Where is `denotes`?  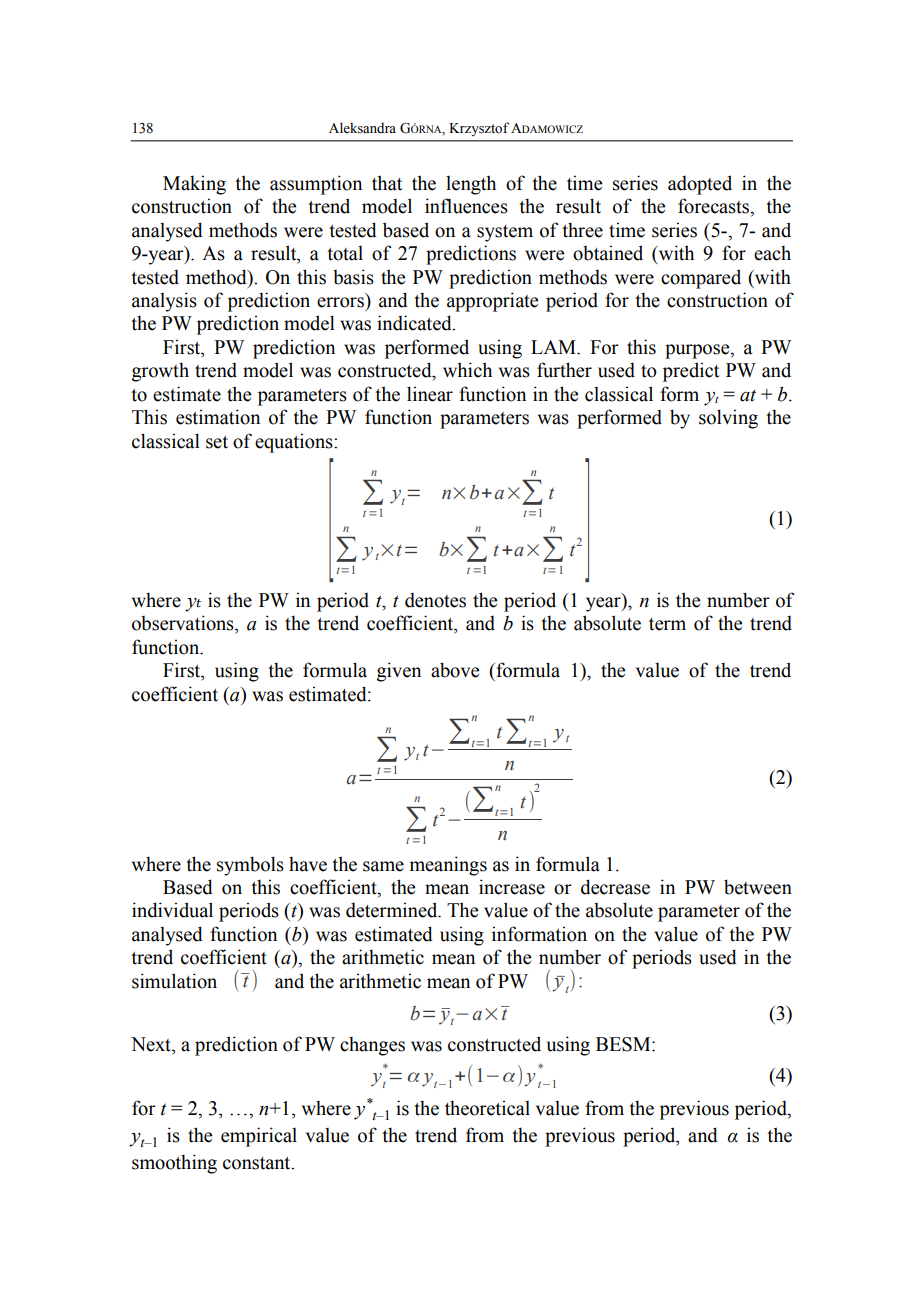 denotes is located at coordinates (435, 600).
